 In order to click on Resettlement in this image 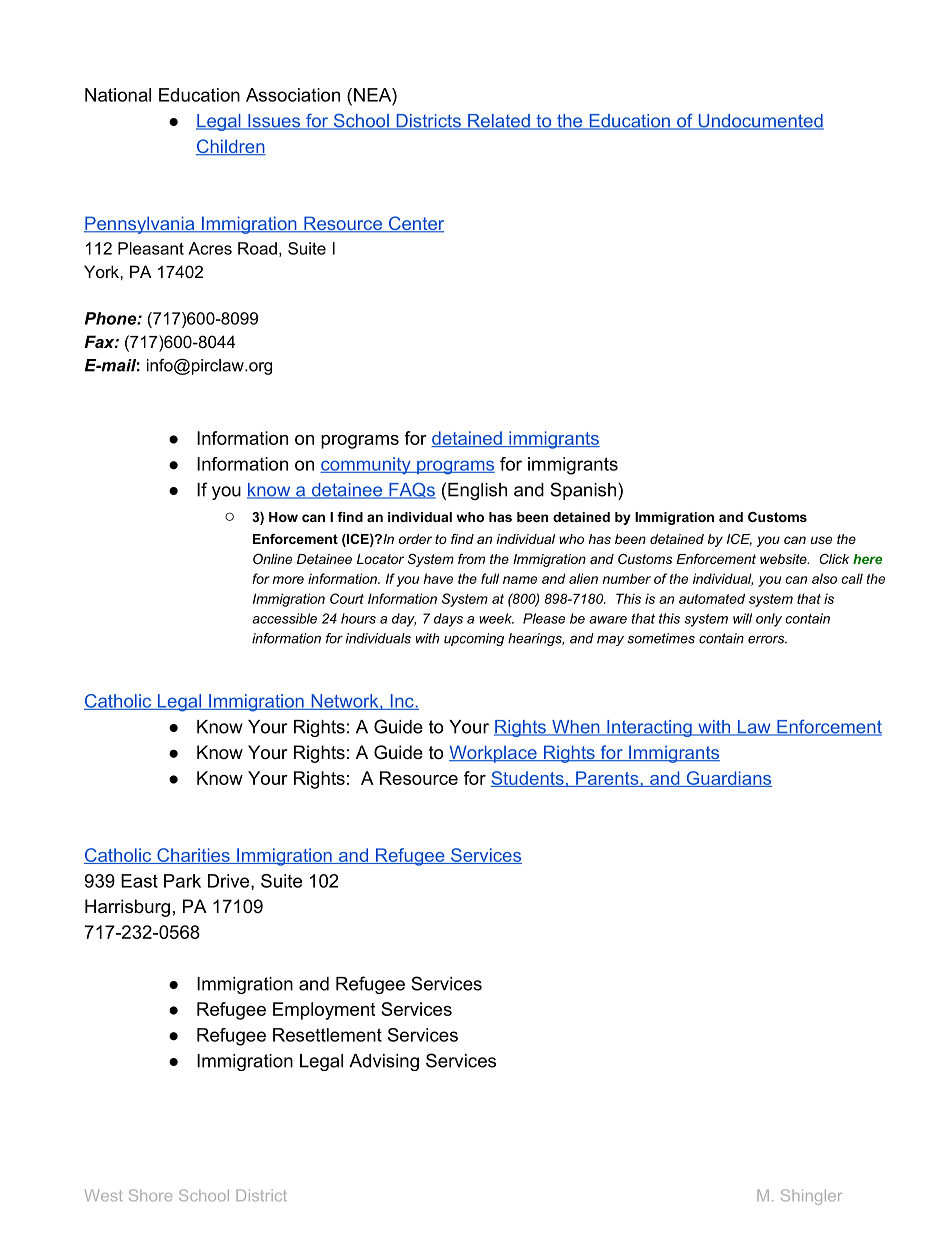, I will do `click(327, 1035)`.
